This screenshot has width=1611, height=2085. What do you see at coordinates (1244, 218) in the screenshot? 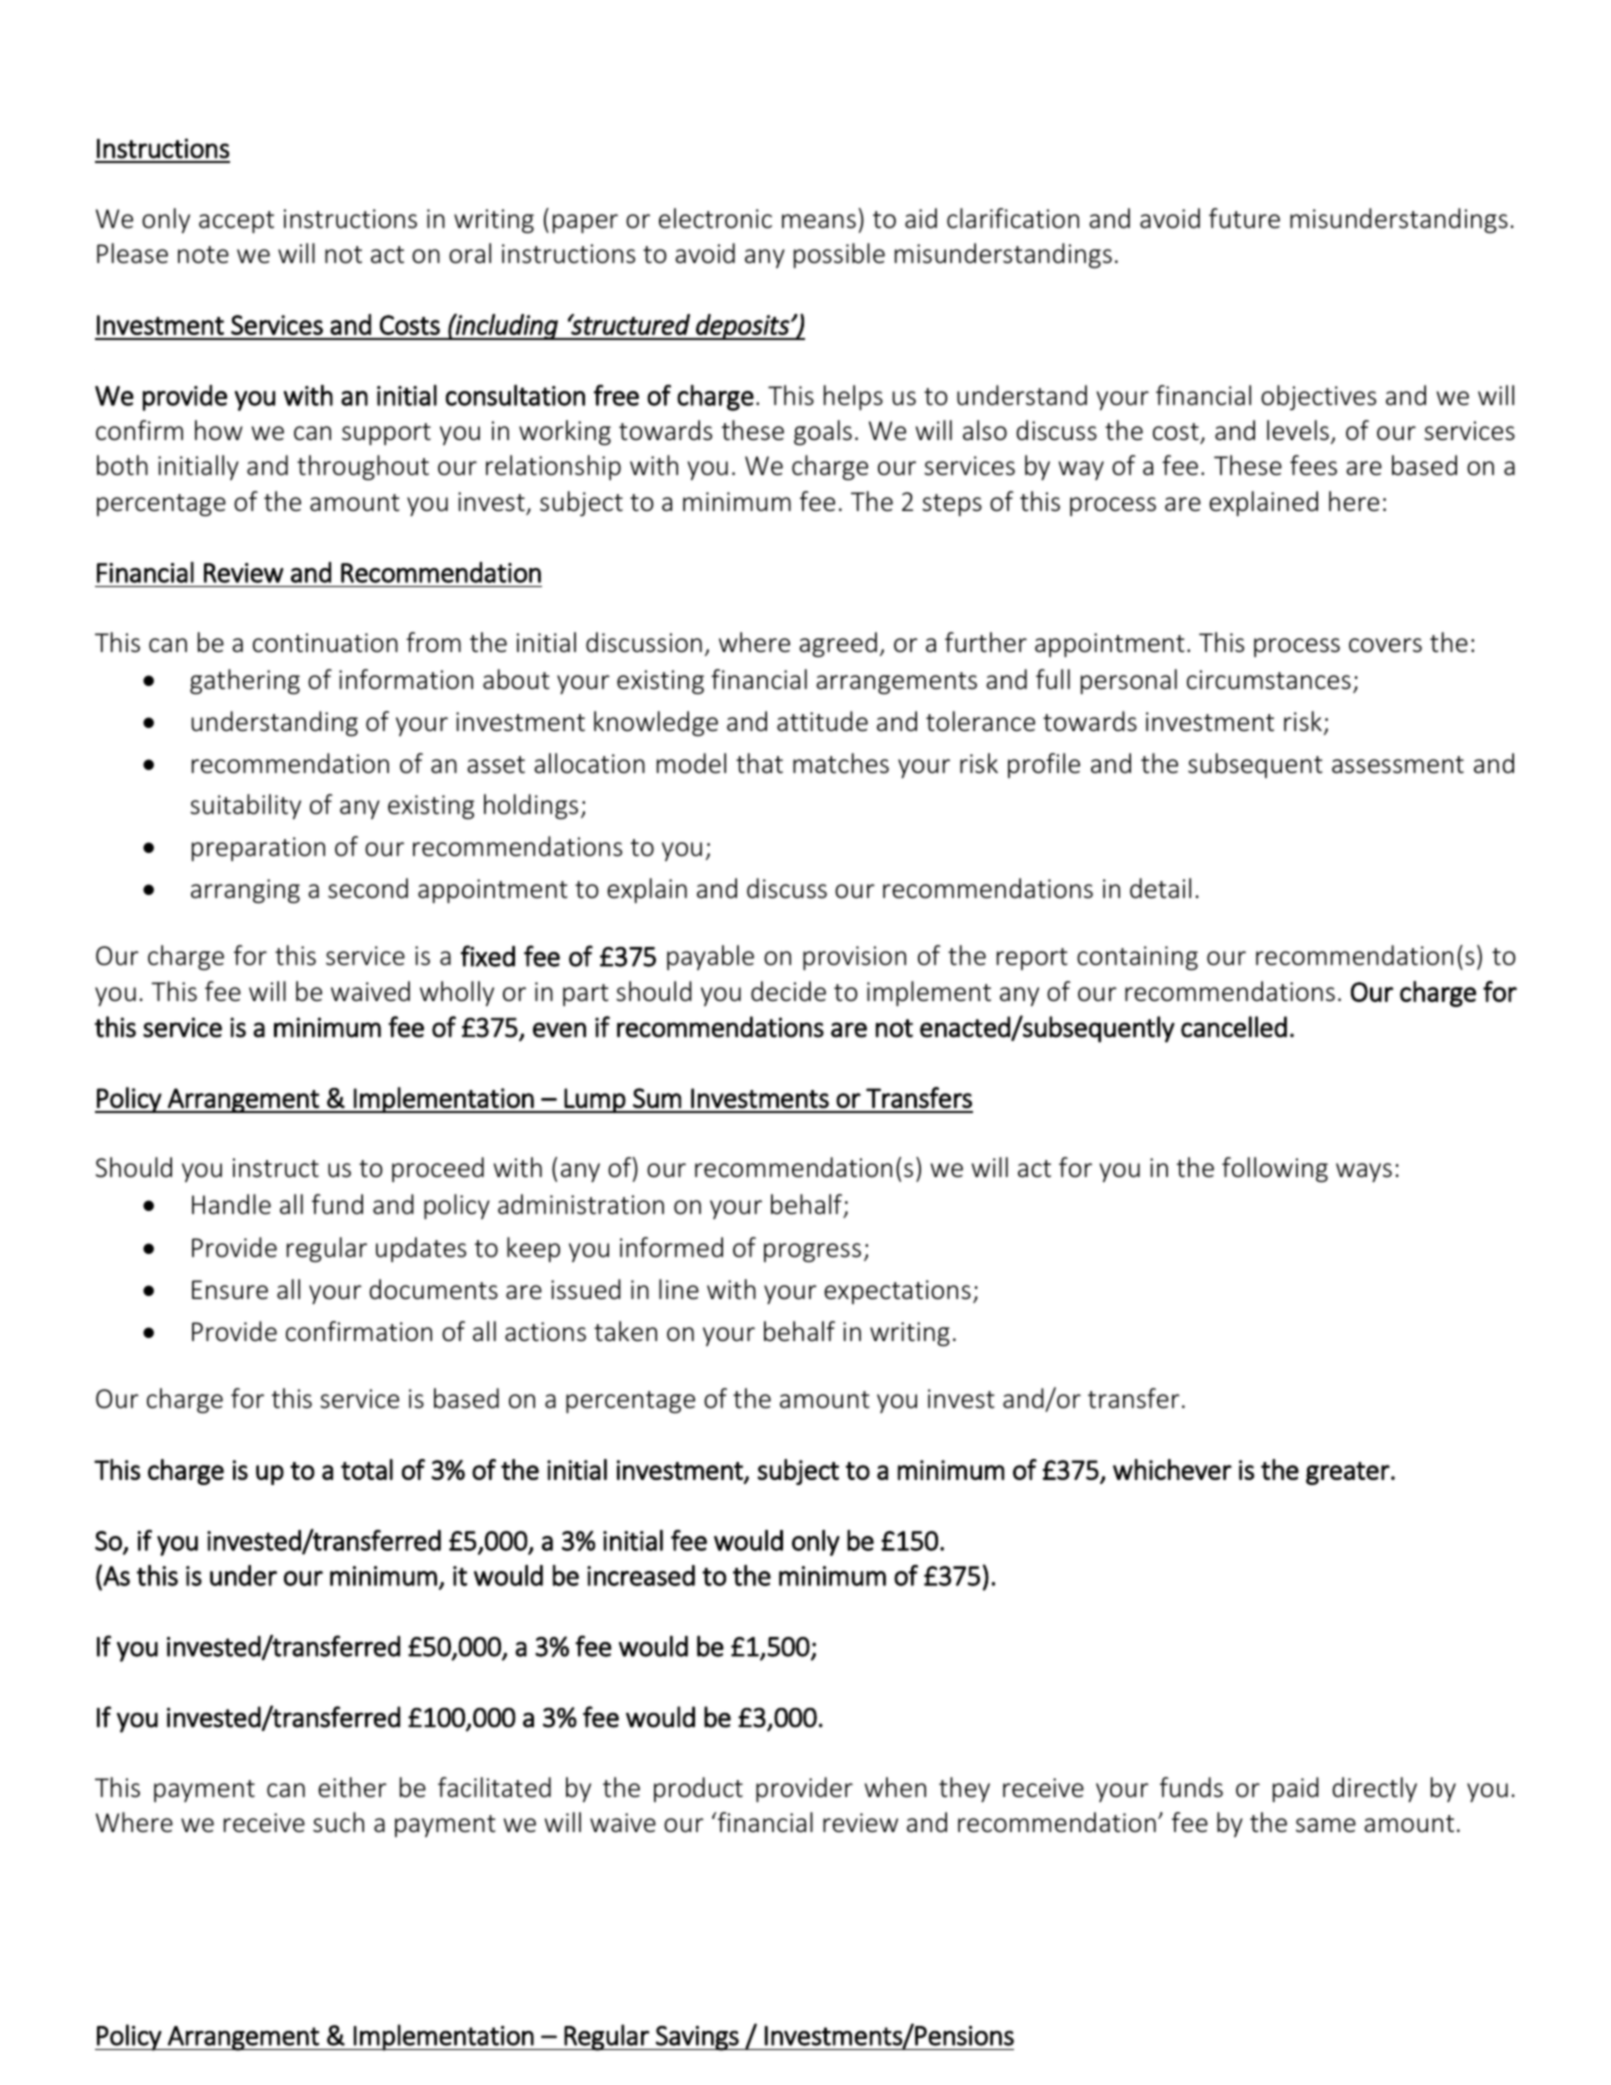
I see `future` at bounding box center [1244, 218].
